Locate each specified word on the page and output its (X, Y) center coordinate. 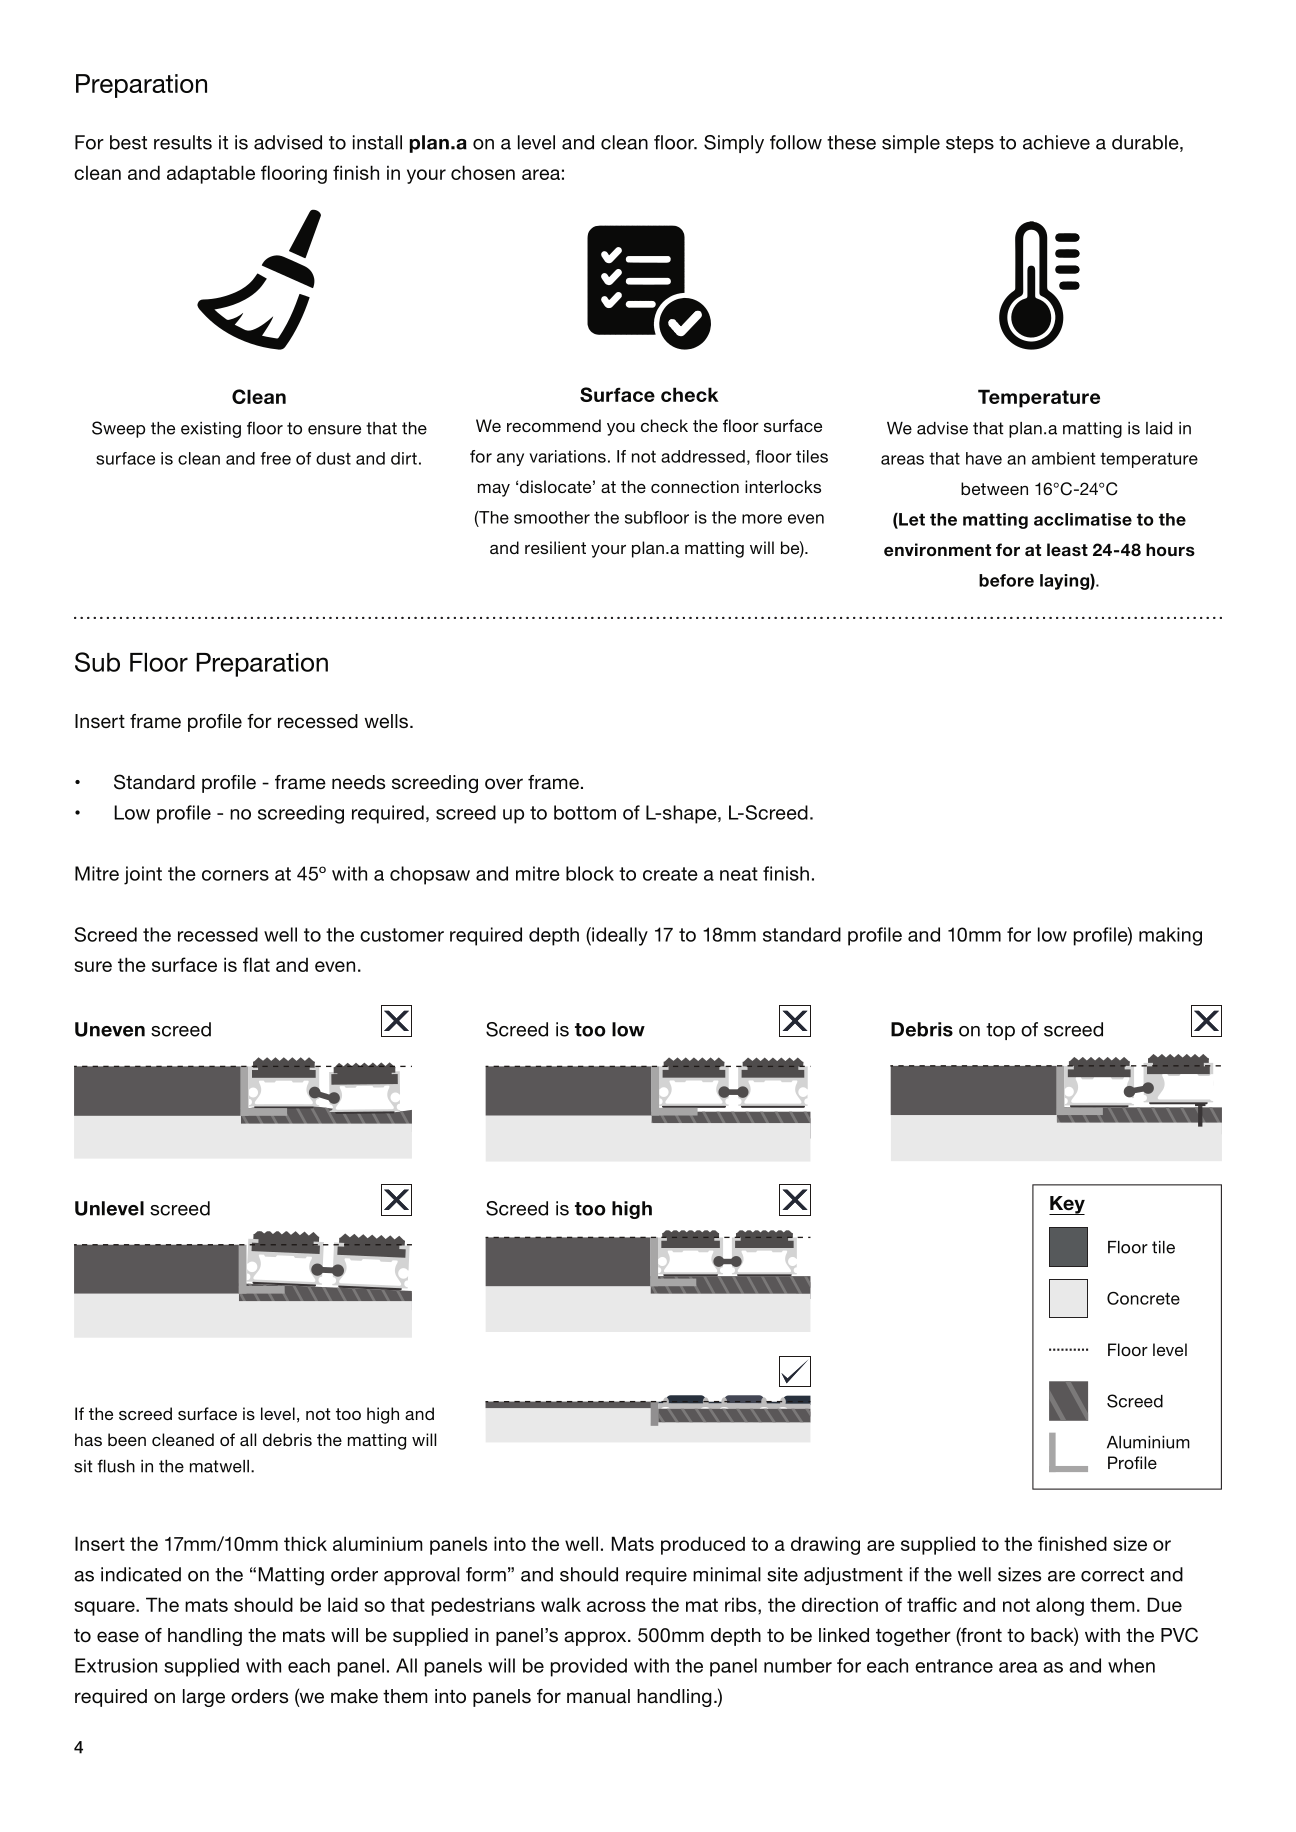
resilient (555, 547)
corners (235, 875)
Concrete (1143, 1298)
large (204, 1698)
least (1067, 549)
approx (596, 1638)
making (1170, 936)
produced (703, 1545)
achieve (1056, 142)
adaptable (211, 174)
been (127, 1439)
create (670, 874)
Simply (734, 144)
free (275, 458)
